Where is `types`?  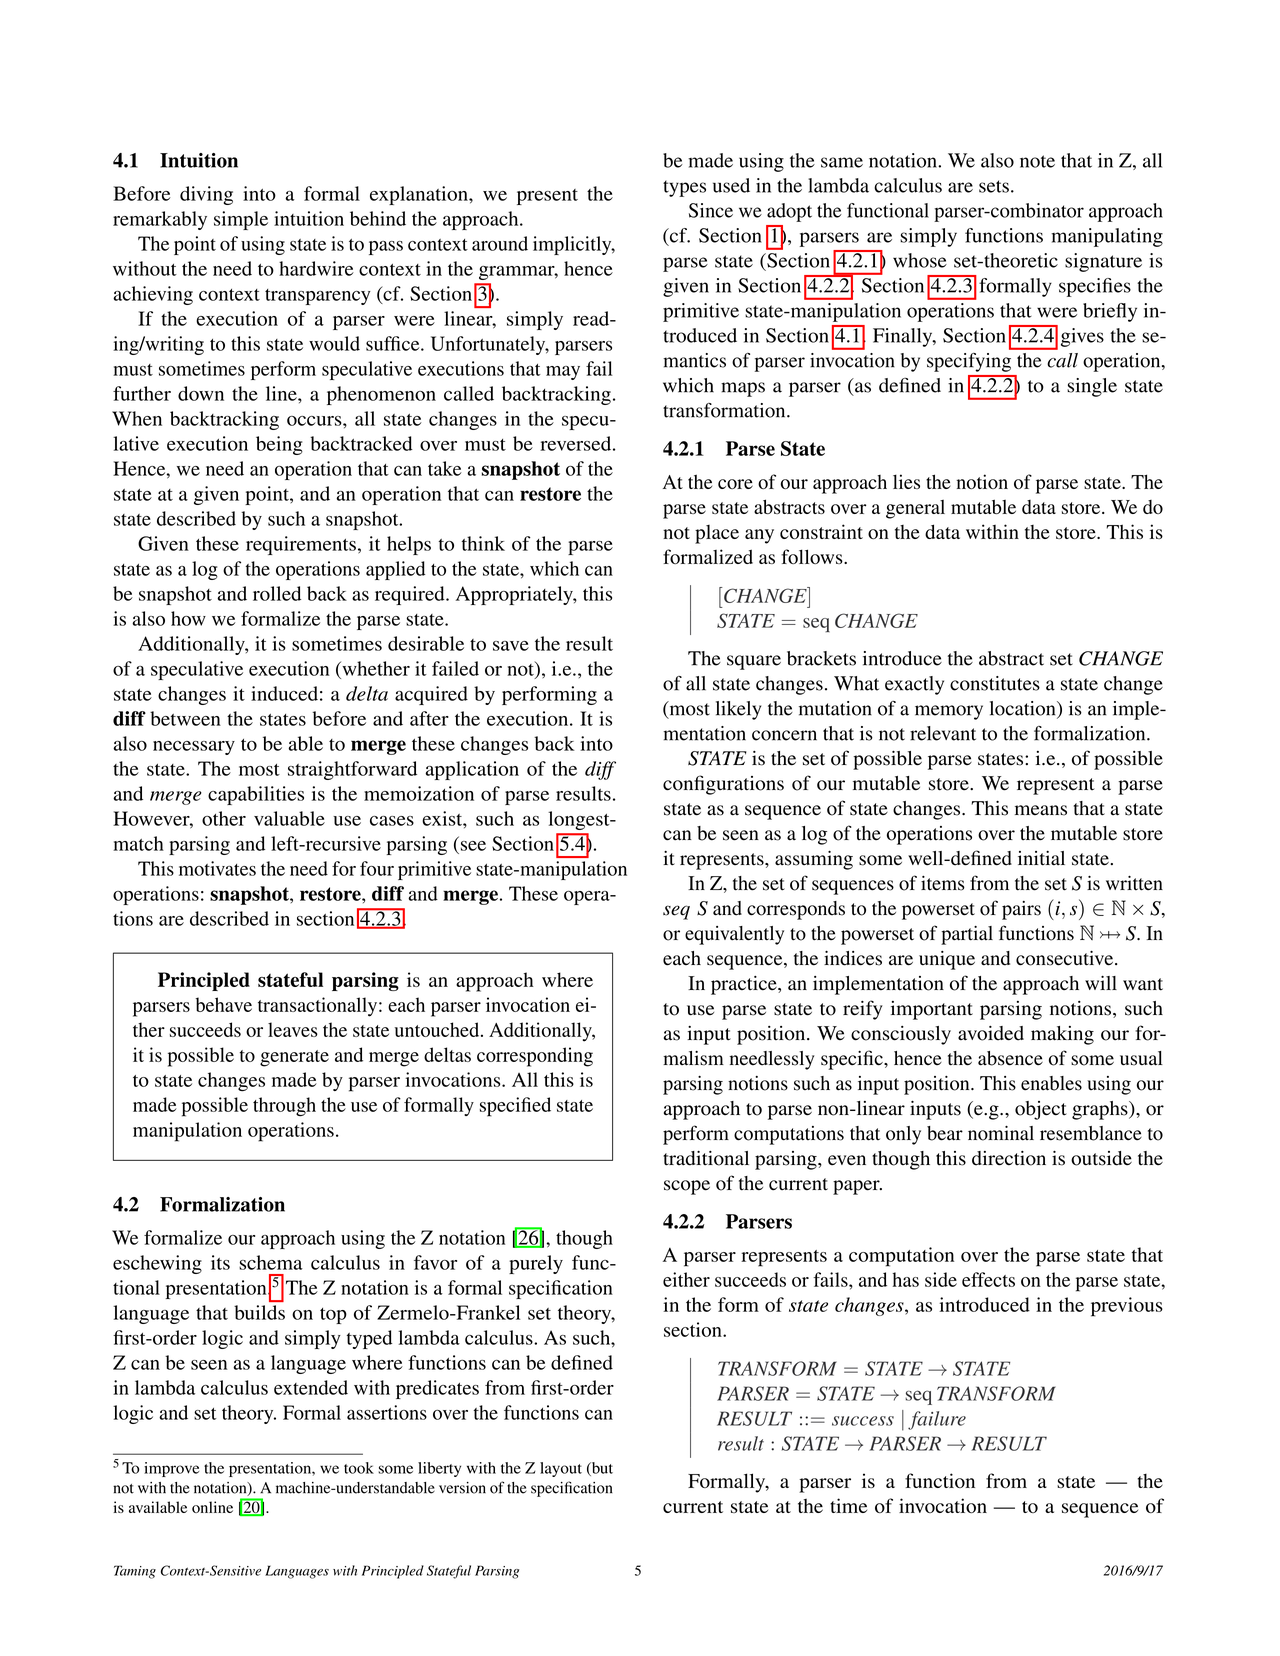
types is located at coordinates (684, 188).
